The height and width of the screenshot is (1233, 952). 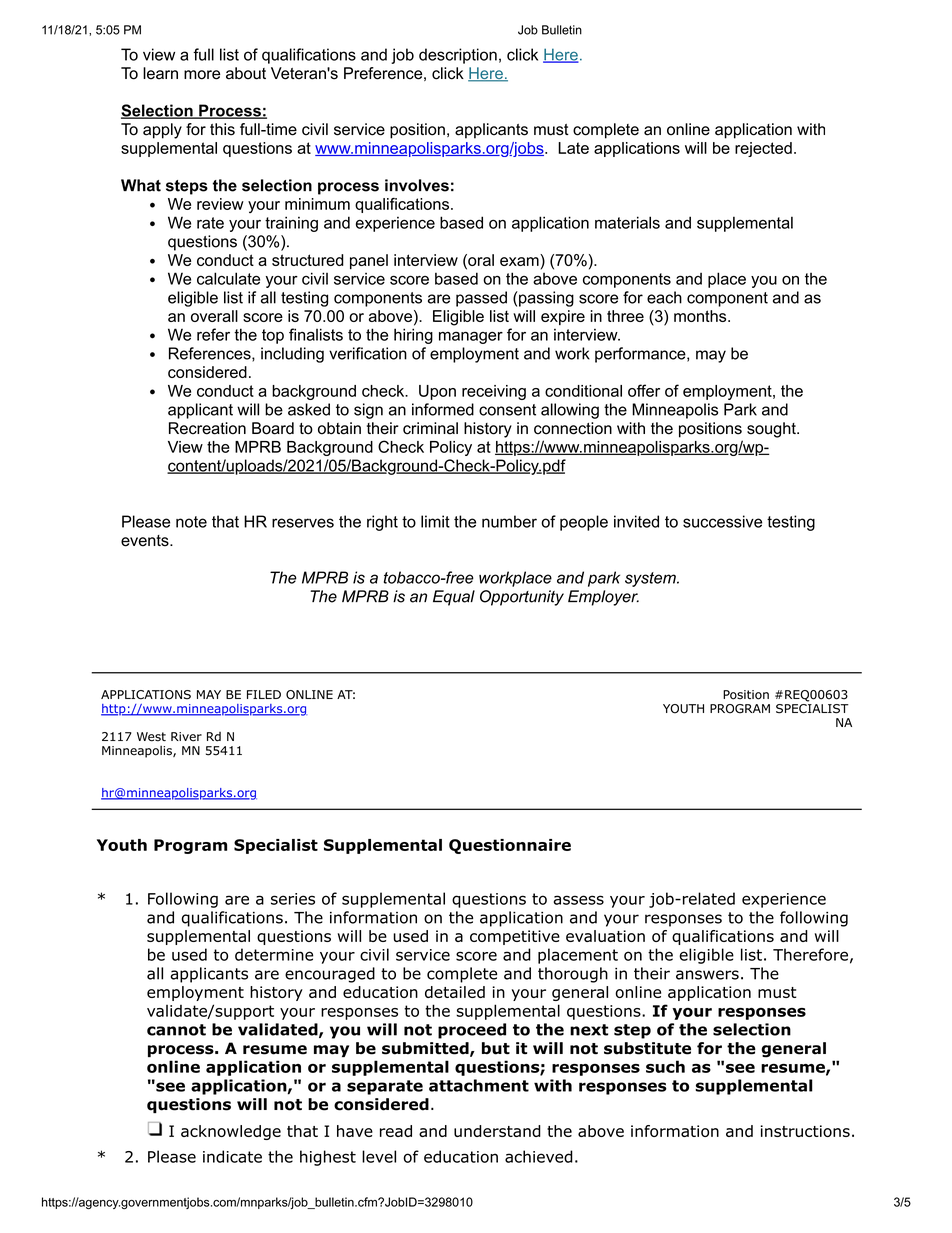 I want to click on more, so click(x=202, y=75).
